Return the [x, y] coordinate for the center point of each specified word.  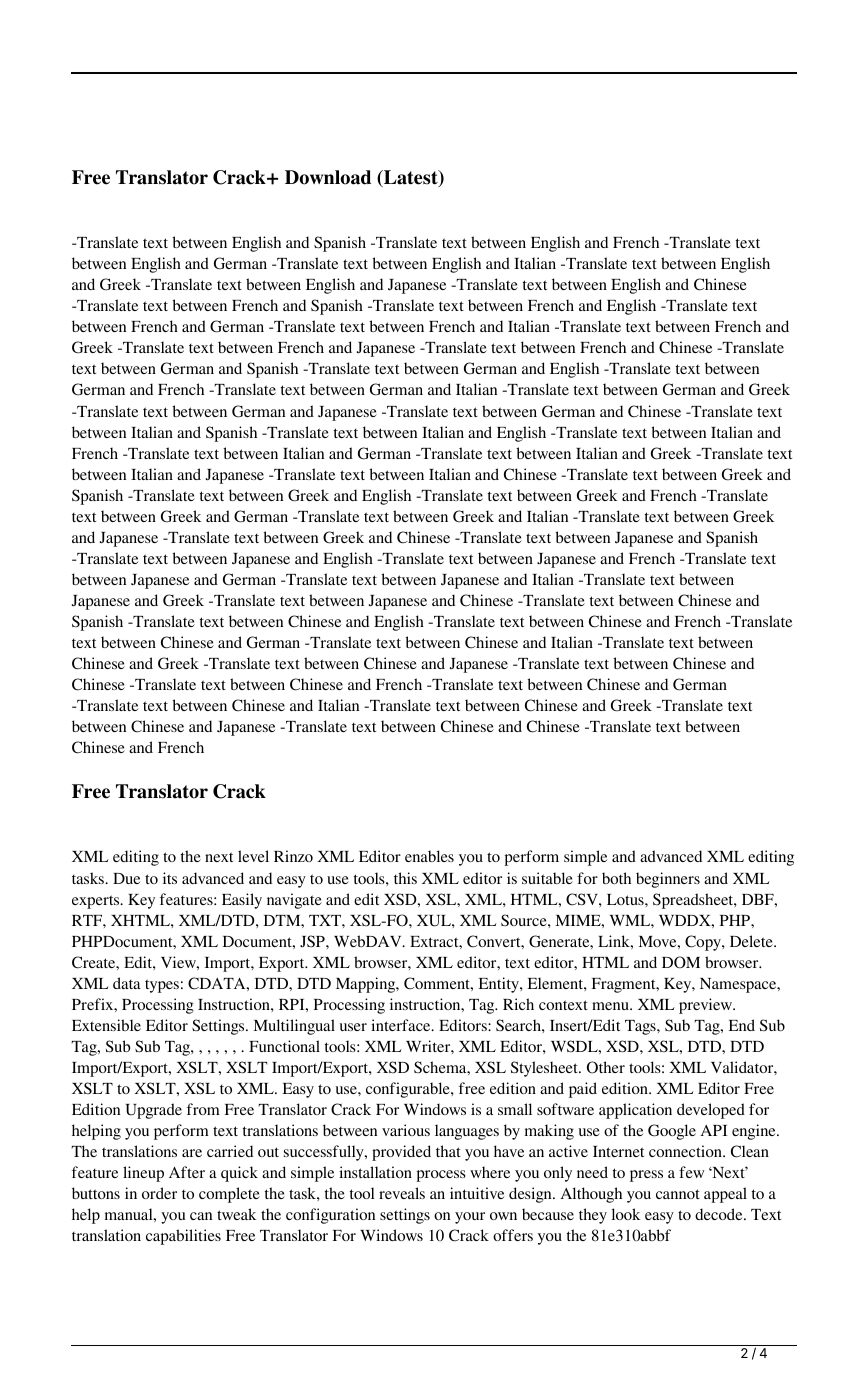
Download [328, 177]
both [616, 878]
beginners [668, 880]
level [253, 856]
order [159, 1193]
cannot [678, 1194]
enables [429, 856]
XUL [435, 921]
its [170, 878]
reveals [402, 1193]
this [405, 878]
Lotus [626, 899]
